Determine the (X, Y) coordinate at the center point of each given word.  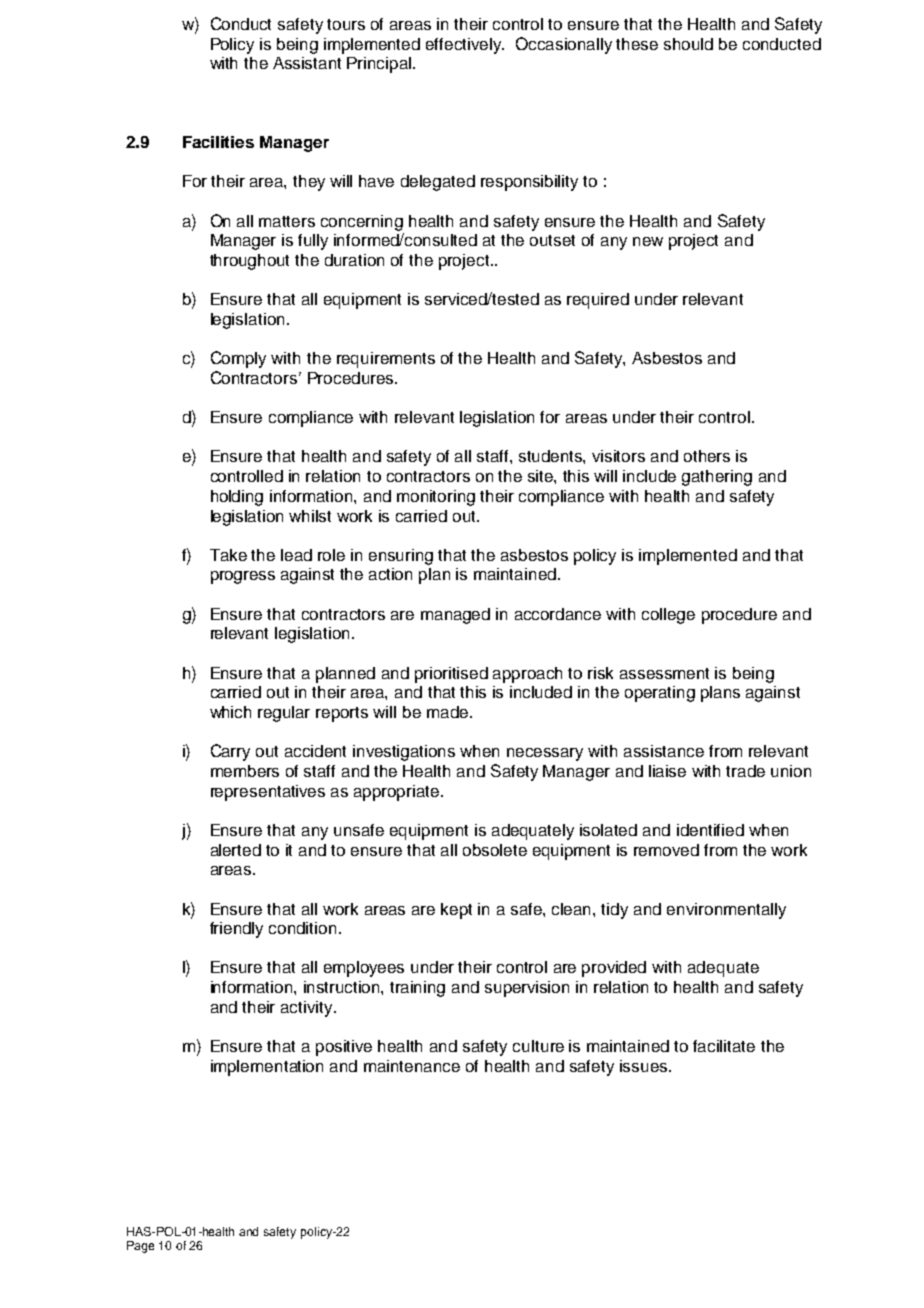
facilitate (724, 1046)
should (688, 44)
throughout (249, 262)
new (648, 241)
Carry (230, 752)
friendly (236, 930)
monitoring (436, 498)
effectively (465, 46)
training (417, 989)
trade (745, 771)
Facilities (218, 142)
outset (552, 240)
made (447, 712)
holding (237, 498)
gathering (717, 478)
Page (140, 1247)
